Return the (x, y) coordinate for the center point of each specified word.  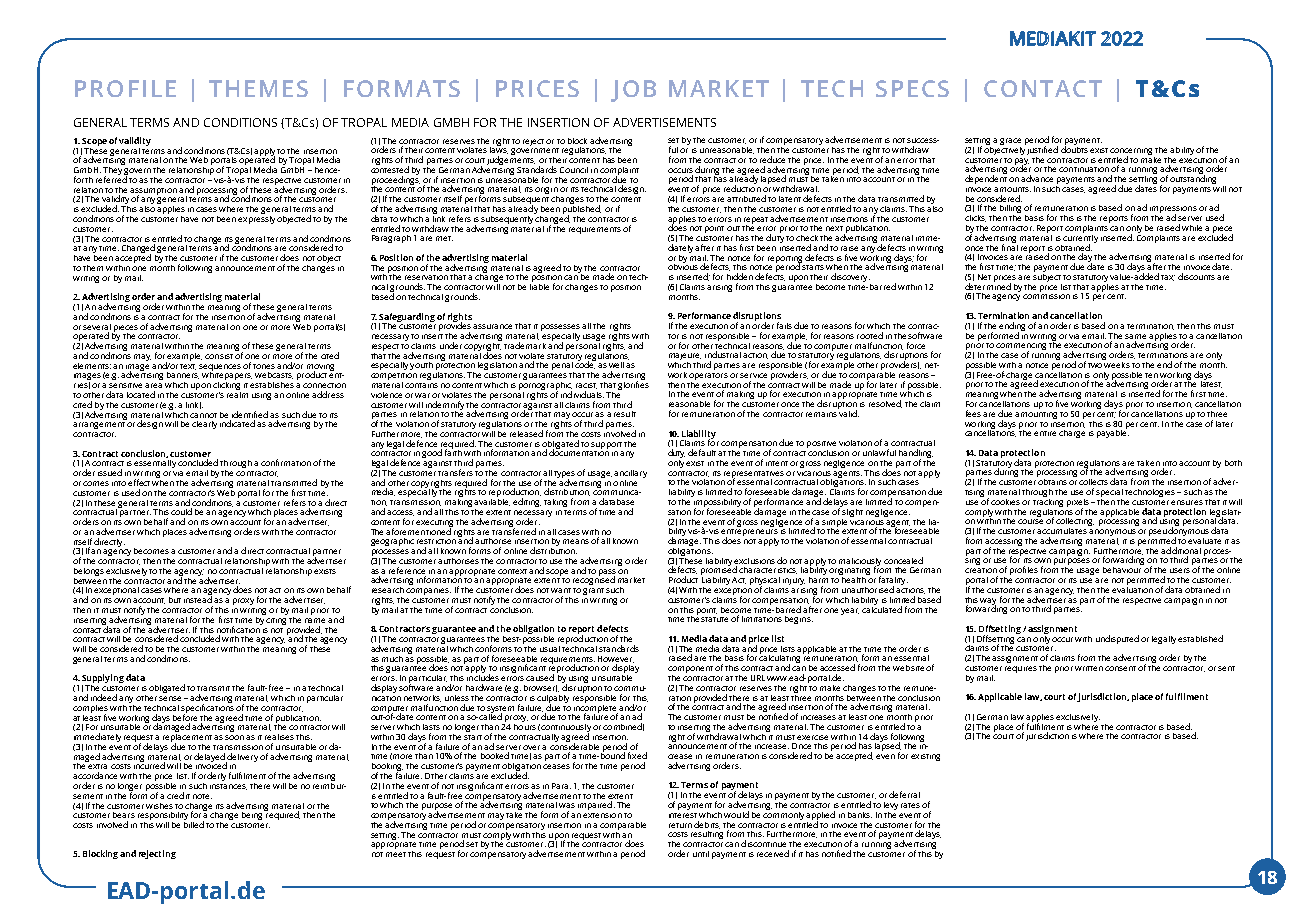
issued (110, 472)
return (680, 825)
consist (219, 356)
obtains (1052, 480)
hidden (740, 276)
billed (194, 823)
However (616, 659)
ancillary (630, 474)
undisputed (1117, 639)
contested (390, 168)
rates (910, 805)
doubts (1074, 148)
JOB (633, 91)
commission (1046, 295)
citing (276, 619)
